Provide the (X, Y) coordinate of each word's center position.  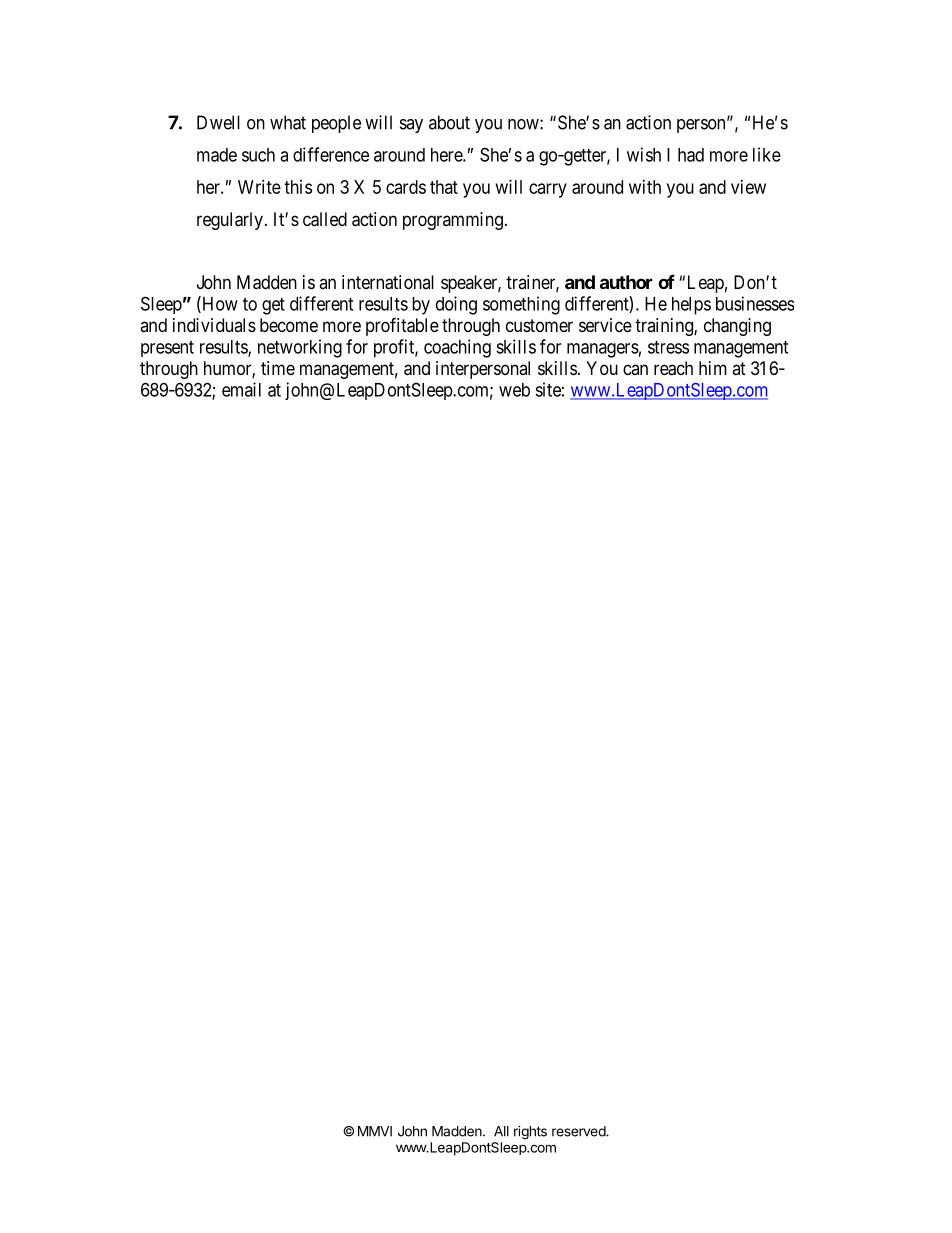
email (241, 389)
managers (603, 350)
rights (530, 1133)
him (713, 368)
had (691, 155)
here (447, 155)
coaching (457, 348)
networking (300, 348)
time (278, 368)
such (258, 155)
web (514, 390)
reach (673, 368)
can (635, 369)
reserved (579, 1131)
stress (668, 347)
